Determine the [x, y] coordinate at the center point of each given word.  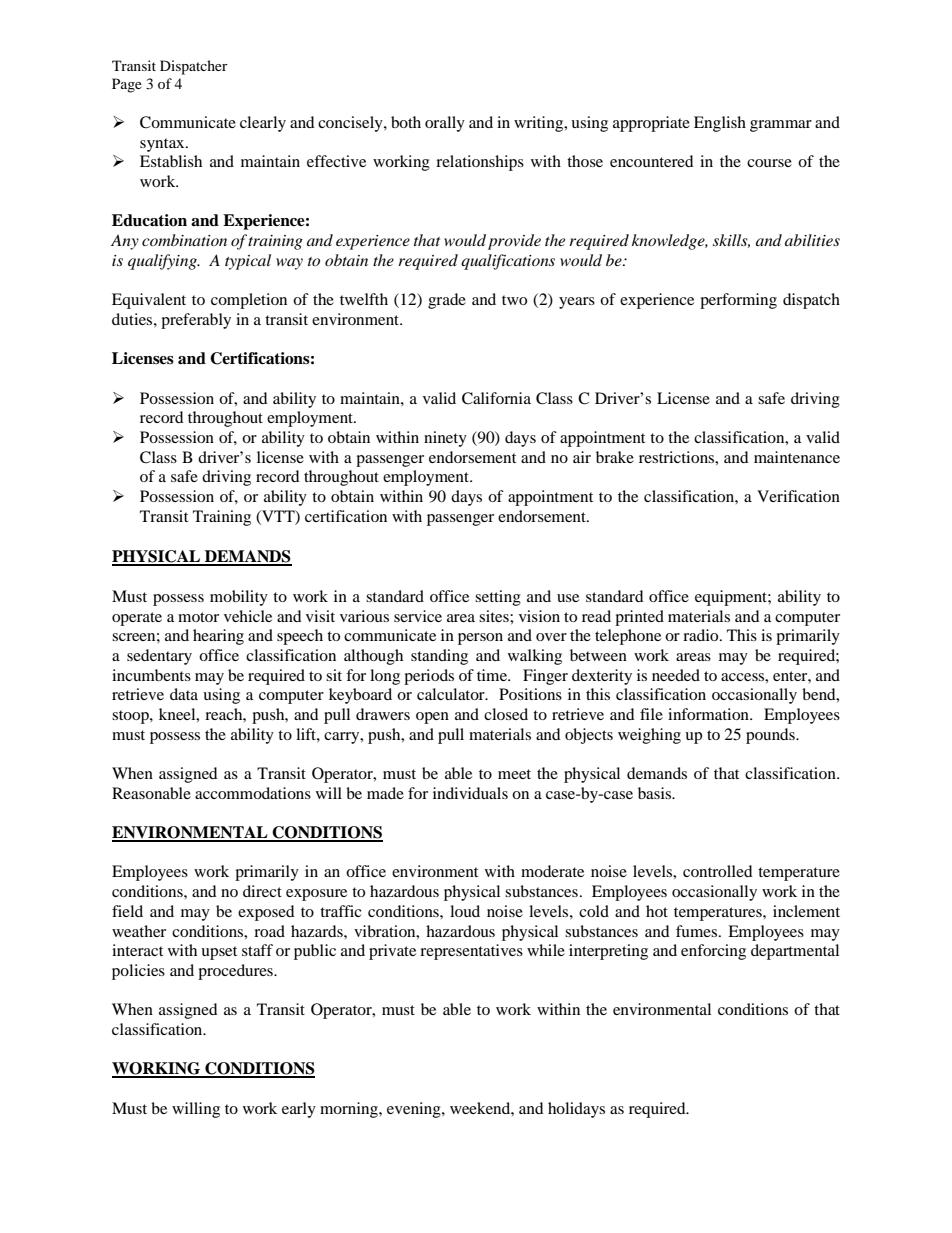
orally [445, 124]
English [720, 124]
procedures [236, 972]
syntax [163, 145]
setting [498, 598]
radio [702, 635]
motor [198, 617]
